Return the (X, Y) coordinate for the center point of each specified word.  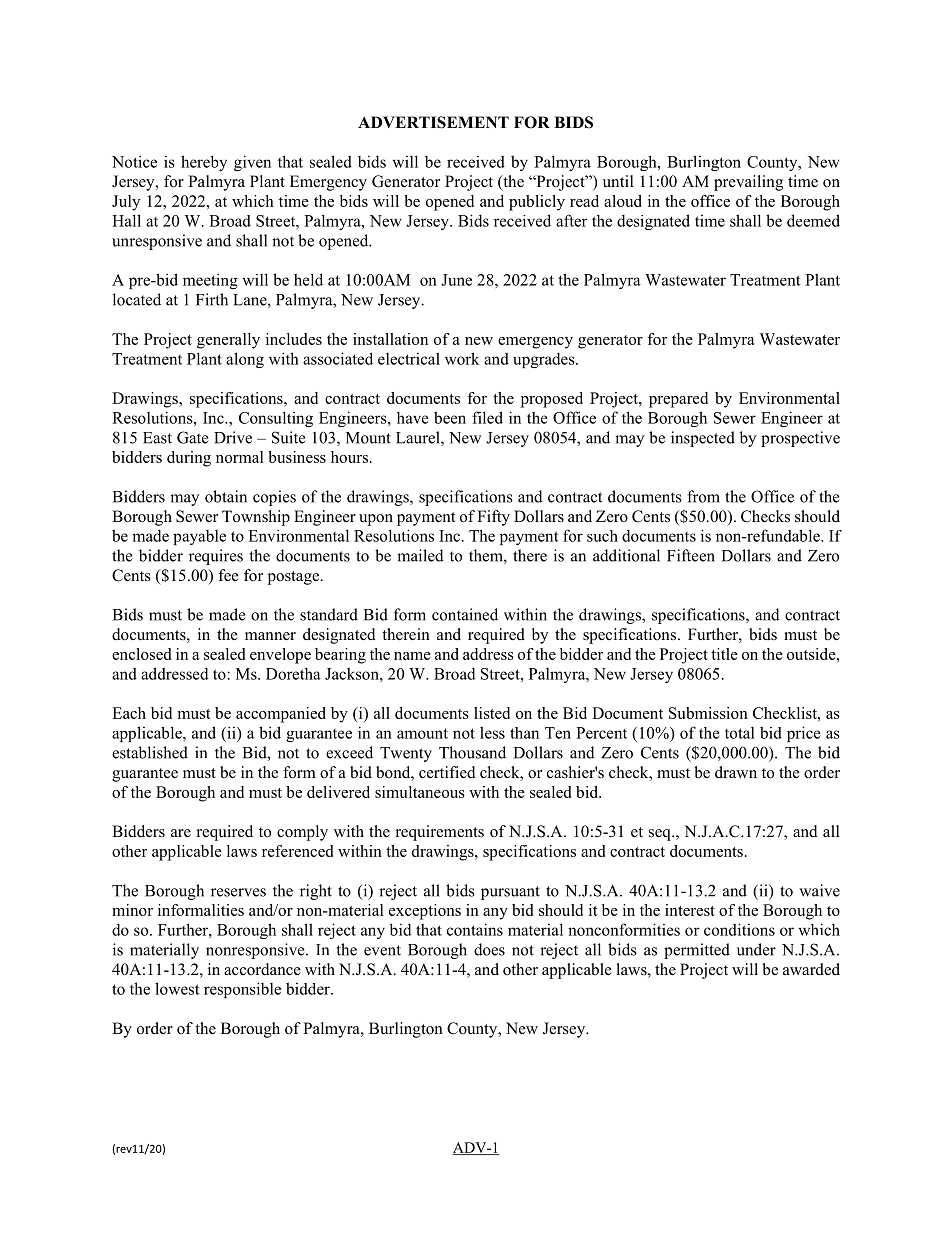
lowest (177, 988)
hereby (204, 163)
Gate (192, 437)
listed (492, 713)
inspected (703, 439)
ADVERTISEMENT (433, 122)
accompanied (281, 715)
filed (487, 417)
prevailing (748, 183)
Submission (708, 713)
